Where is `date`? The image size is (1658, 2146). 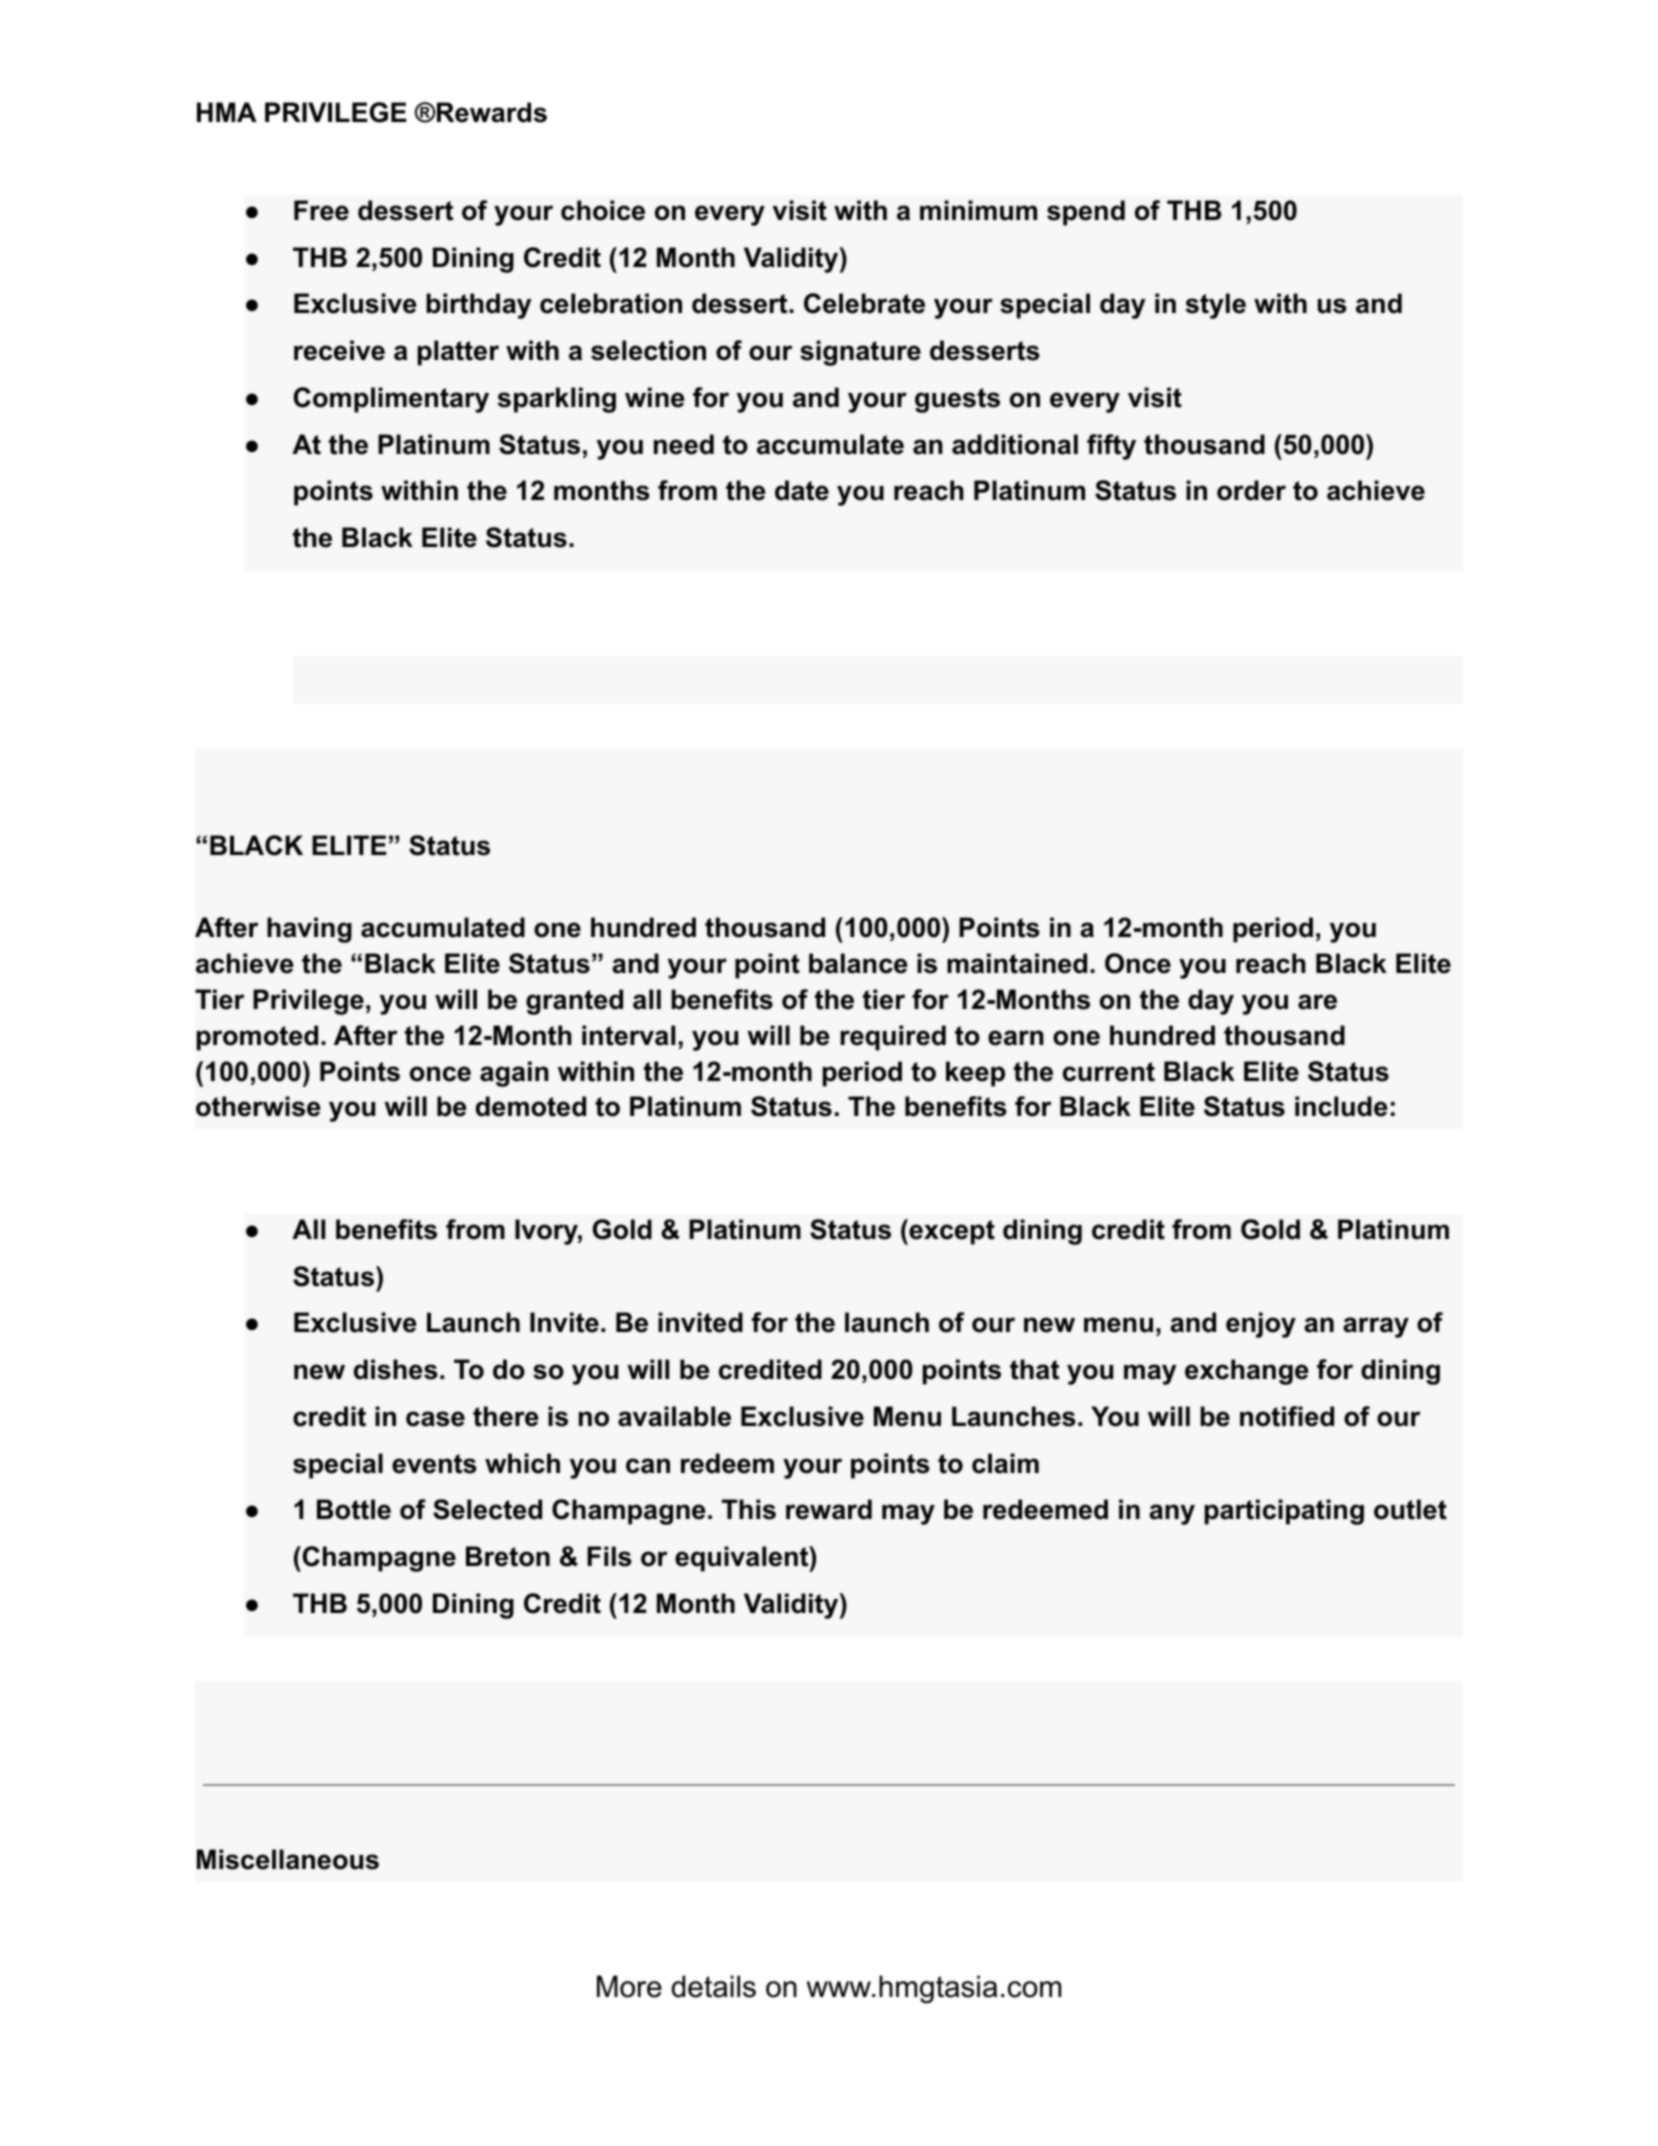 date is located at coordinates (802, 490).
